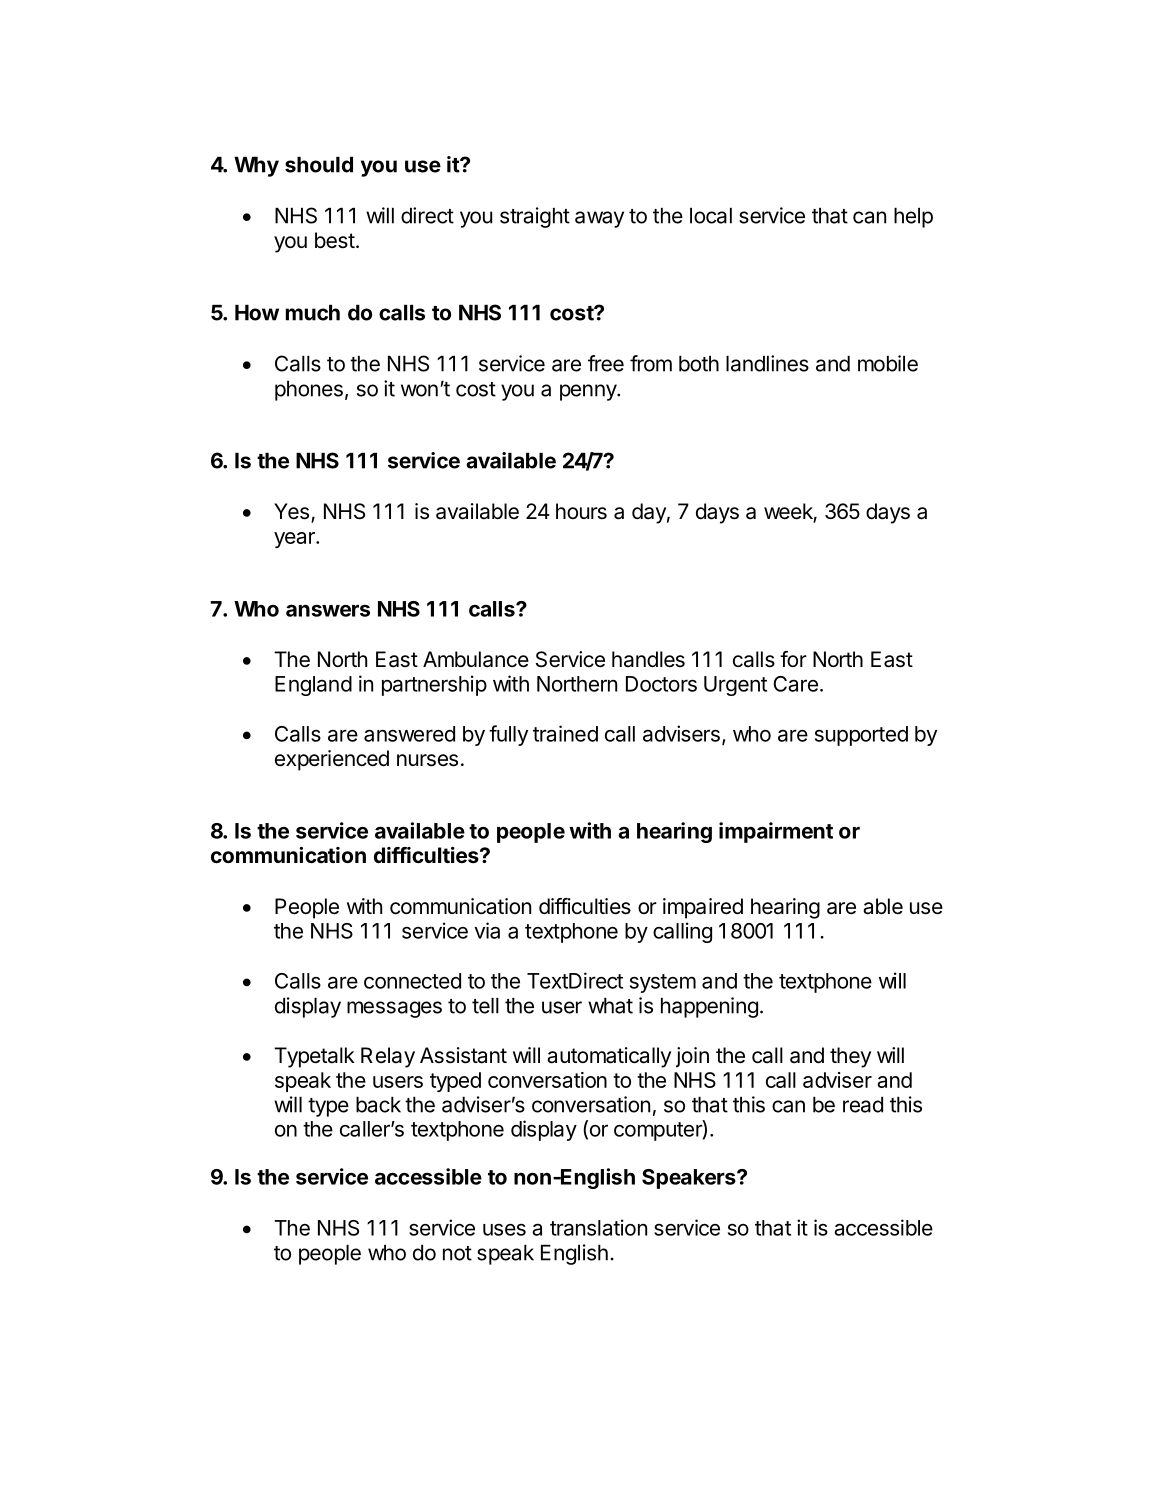 This screenshot has height=1490, width=1151. Describe the element at coordinates (599, 219) in the screenshot. I see `away` at that location.
